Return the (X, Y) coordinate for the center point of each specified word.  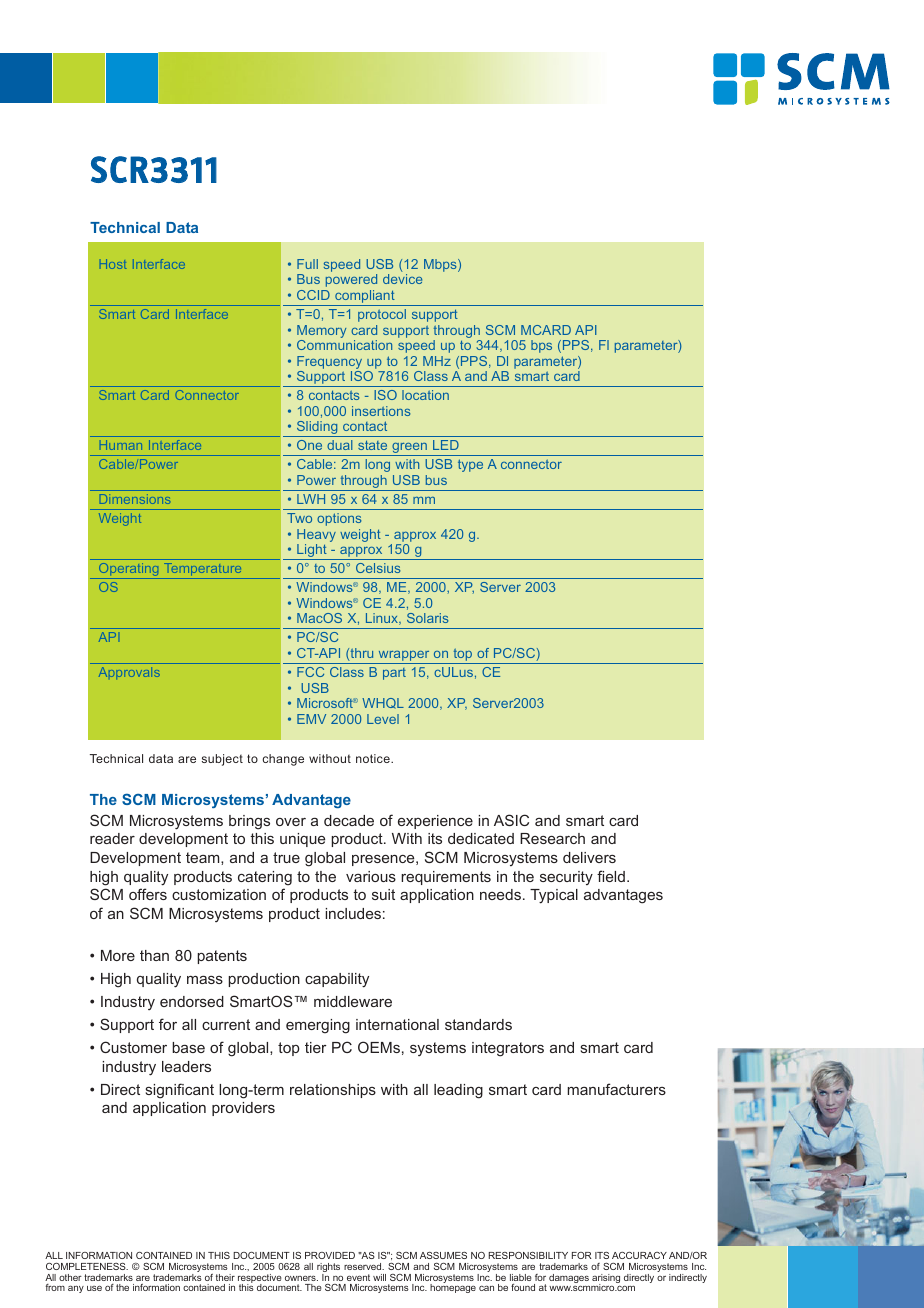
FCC (310, 672)
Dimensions (135, 499)
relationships (333, 1091)
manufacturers (616, 1089)
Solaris (427, 618)
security (566, 878)
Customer (133, 1047)
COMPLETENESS (87, 1266)
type (470, 465)
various (371, 876)
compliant (365, 298)
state (372, 445)
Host (113, 264)
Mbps (441, 265)
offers (148, 894)
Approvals (129, 673)
